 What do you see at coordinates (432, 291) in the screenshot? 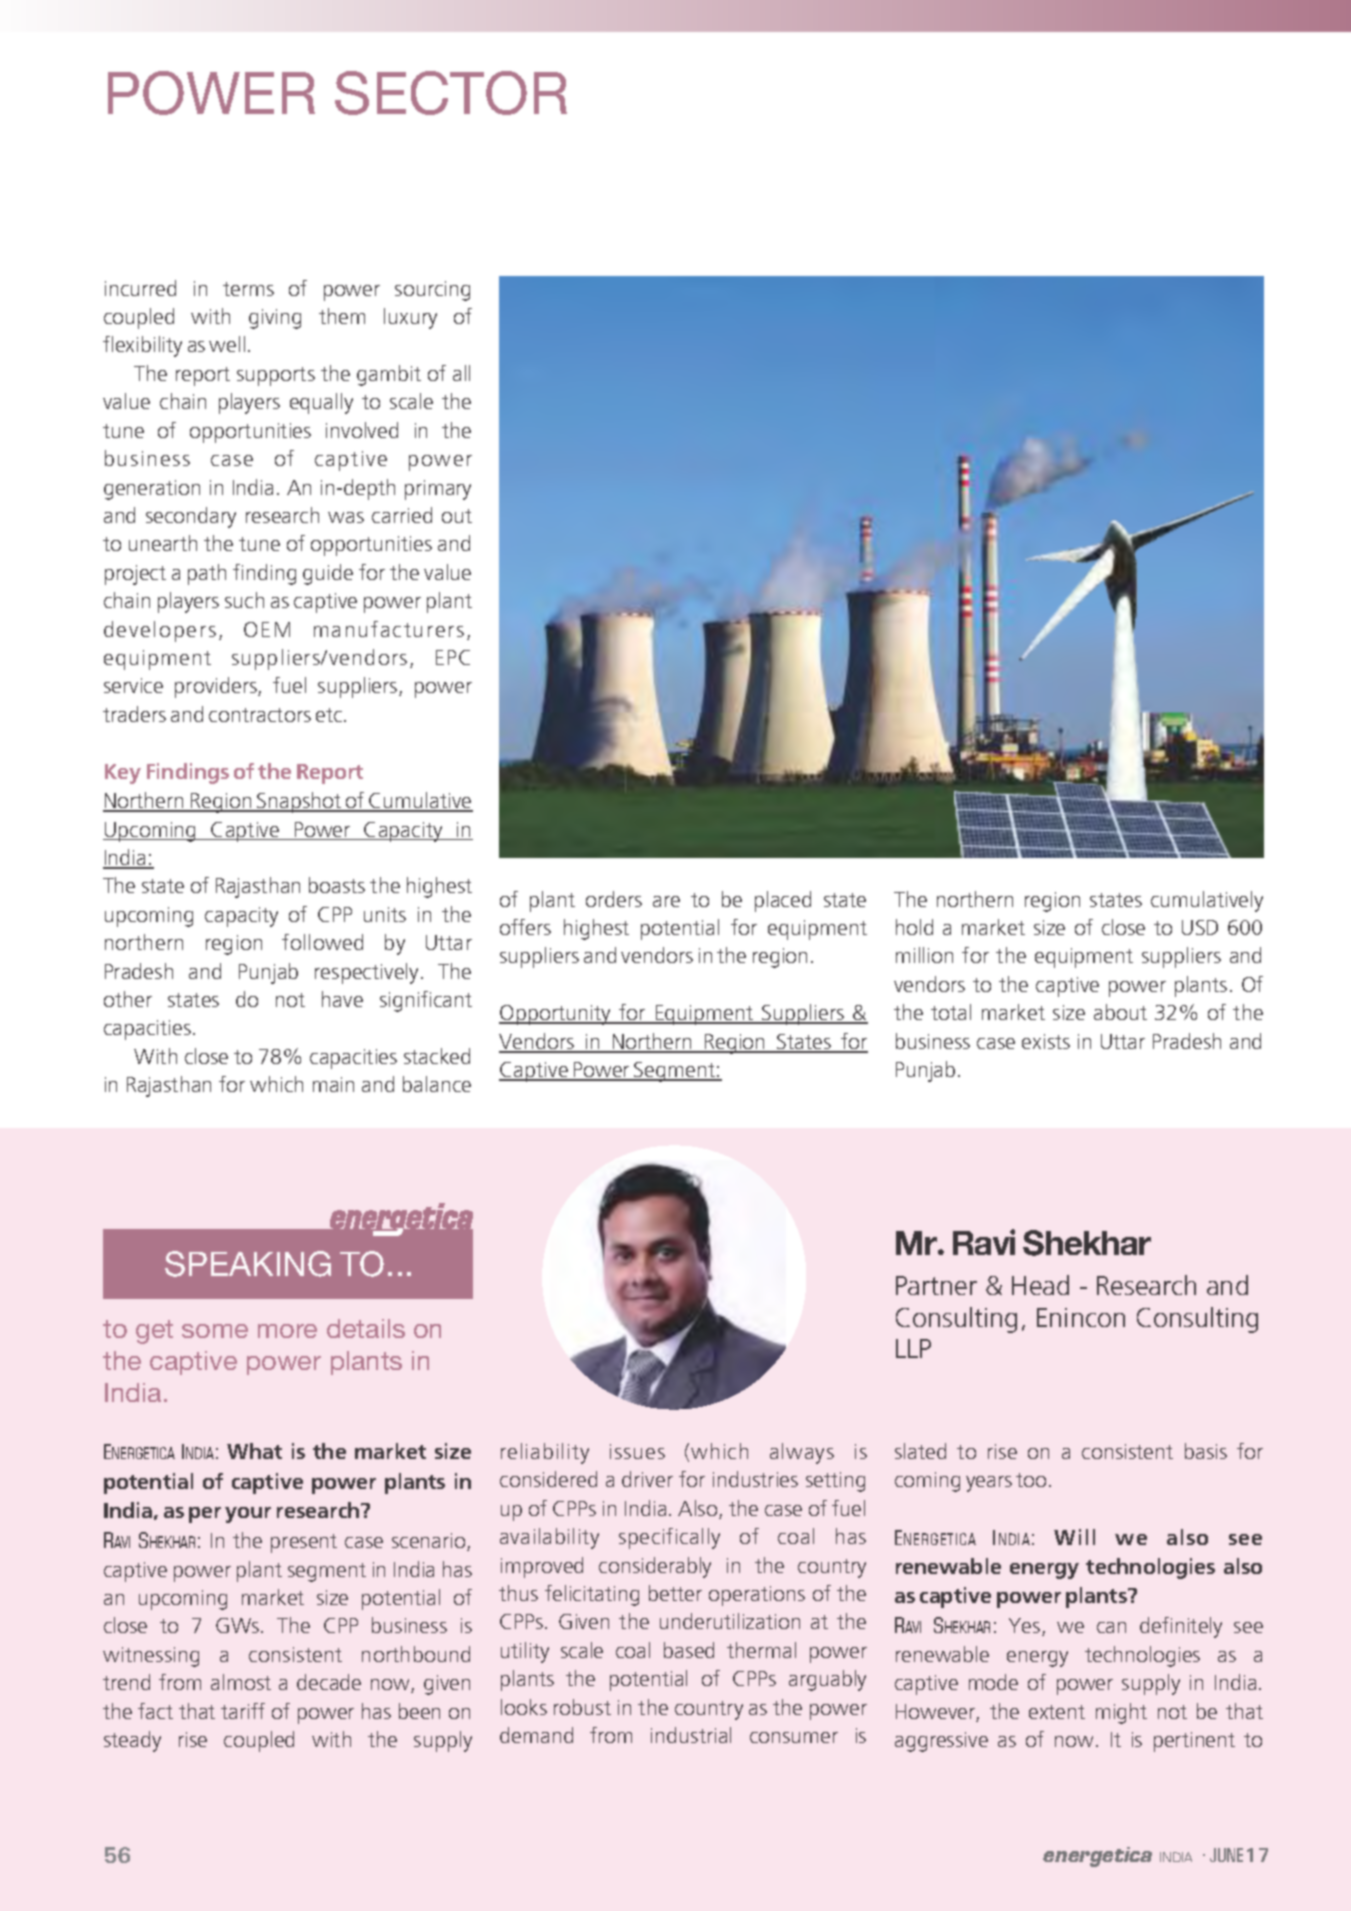
I see `sourcing` at bounding box center [432, 291].
